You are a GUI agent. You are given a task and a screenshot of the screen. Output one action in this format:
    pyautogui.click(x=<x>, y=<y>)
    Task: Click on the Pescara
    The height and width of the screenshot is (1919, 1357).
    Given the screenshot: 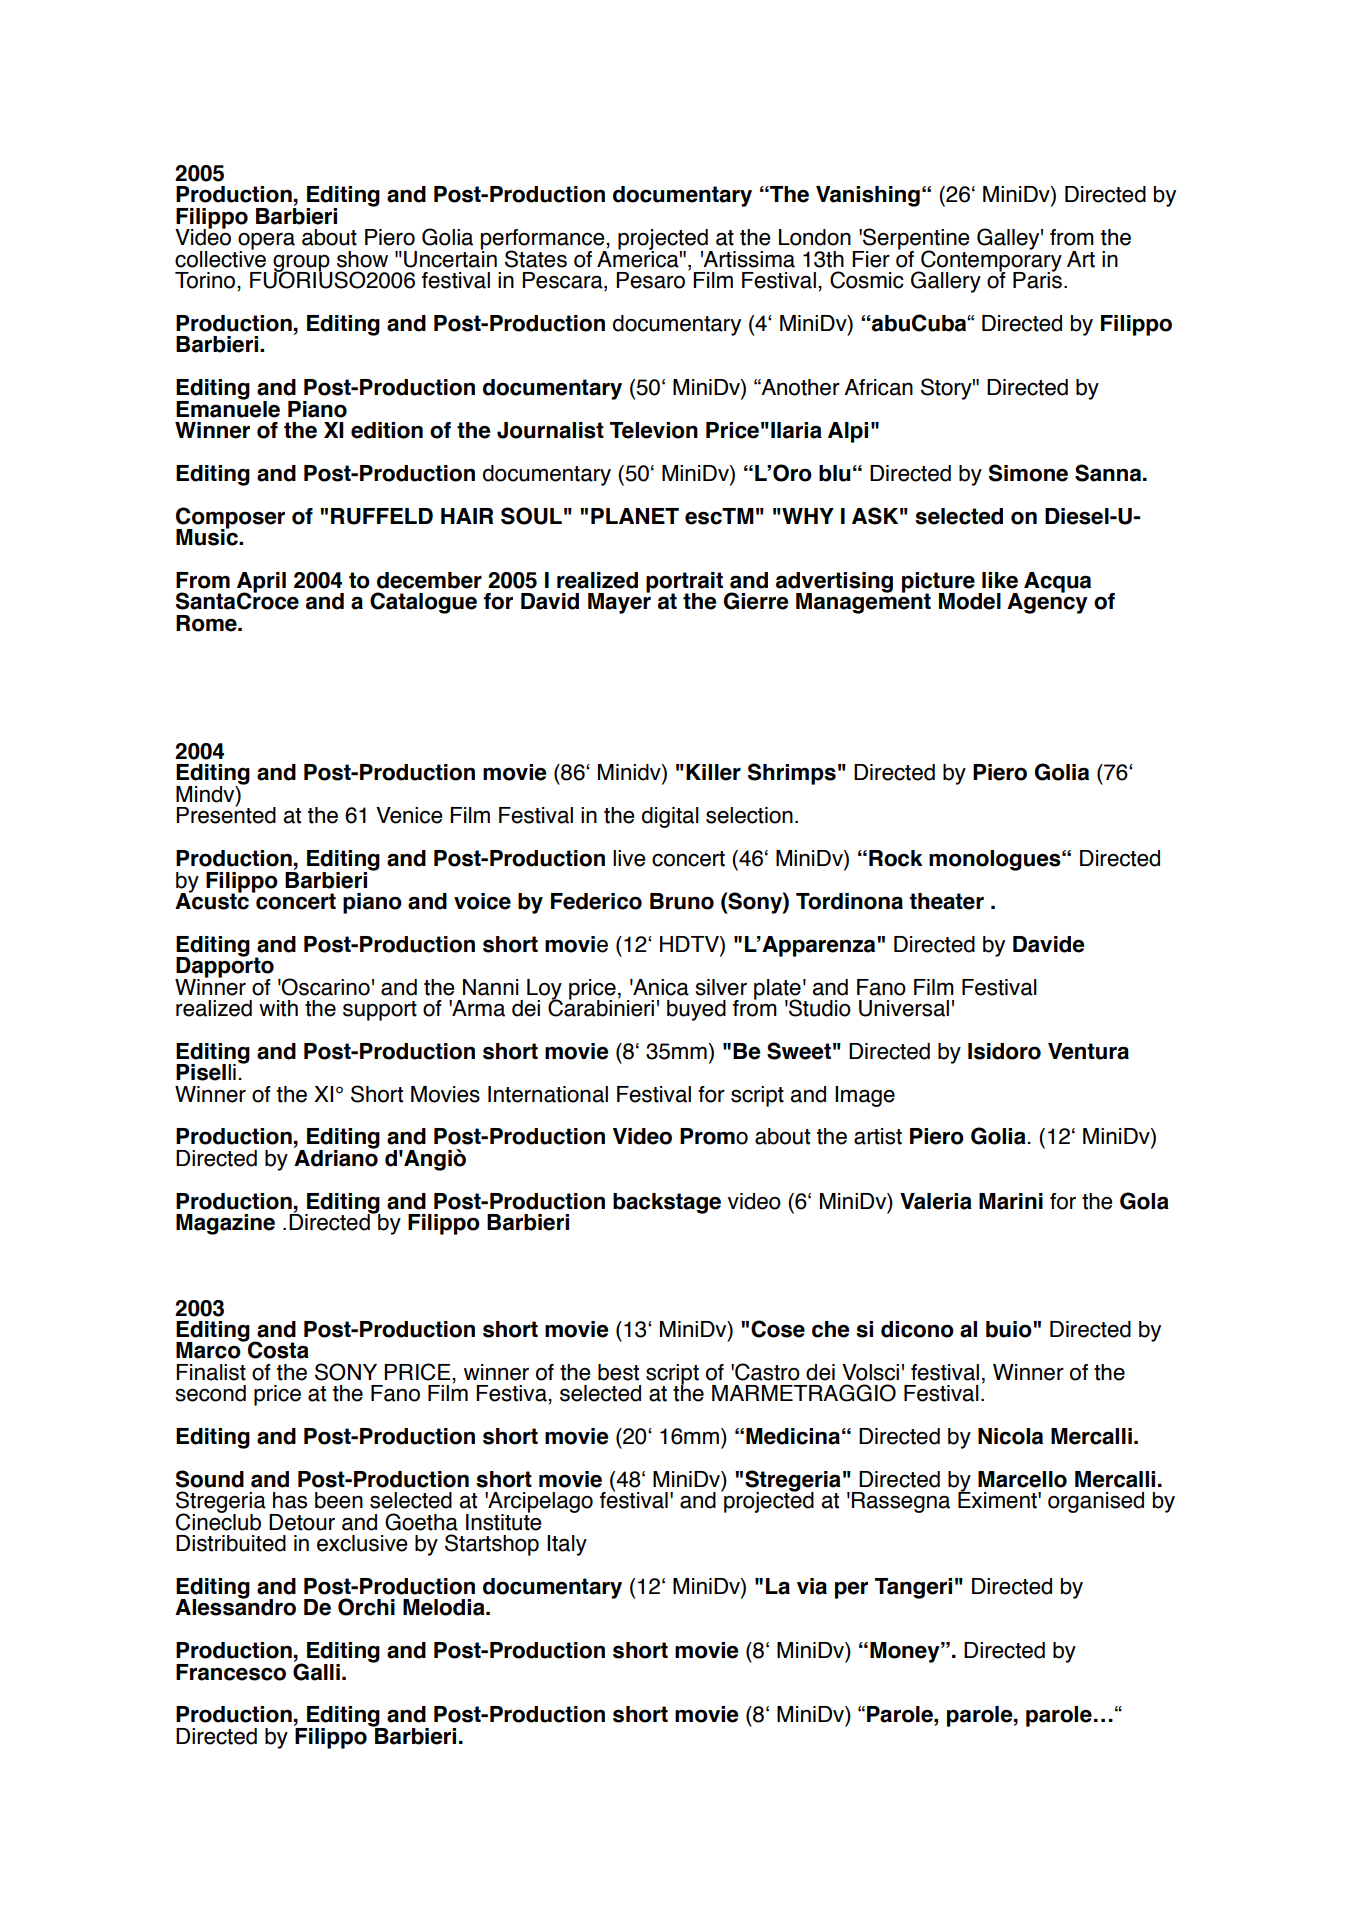 What is the action you would take?
    pyautogui.click(x=563, y=281)
